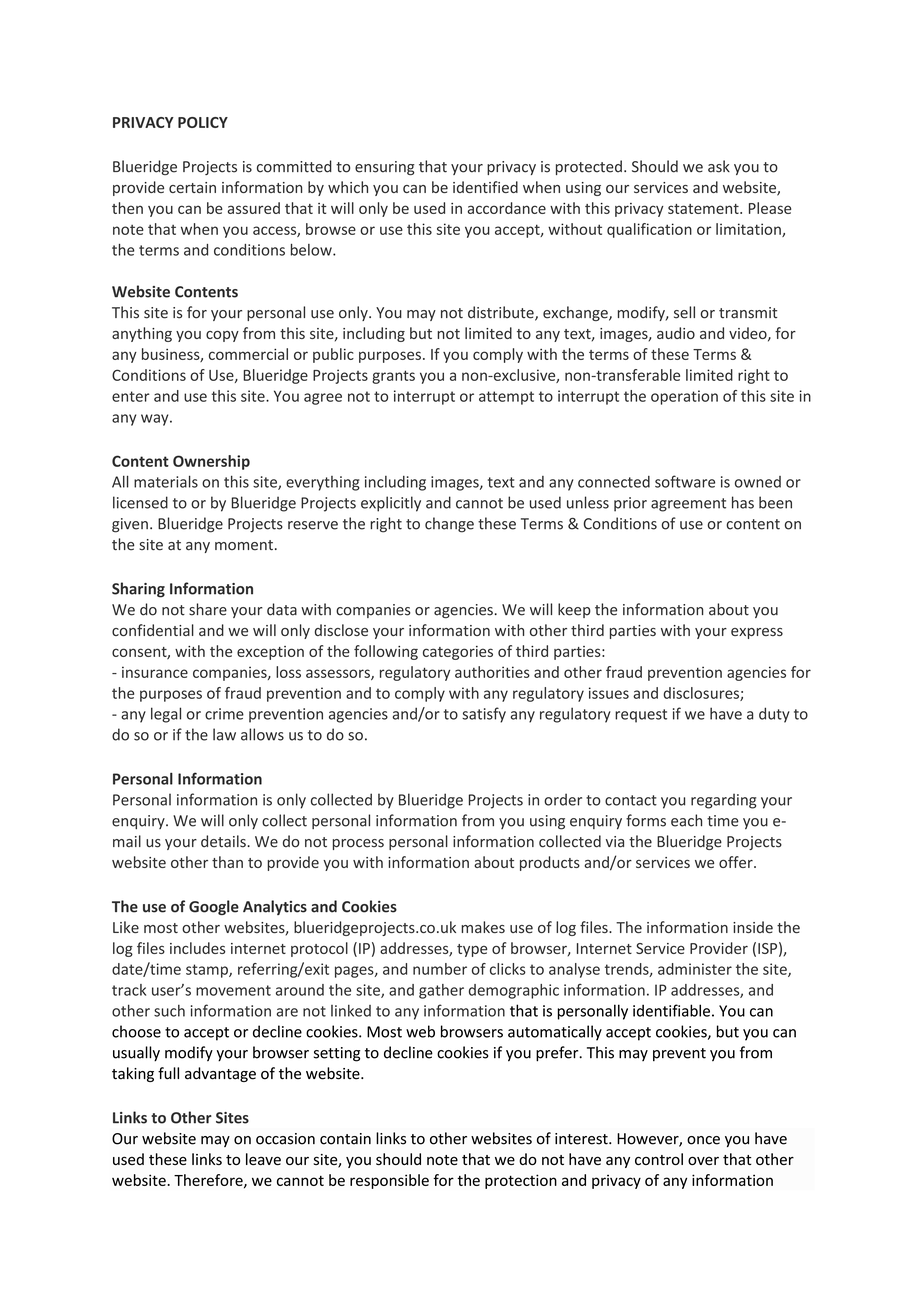 This image has height=1308, width=924. What do you see at coordinates (485, 187) in the image?
I see `identified` at bounding box center [485, 187].
